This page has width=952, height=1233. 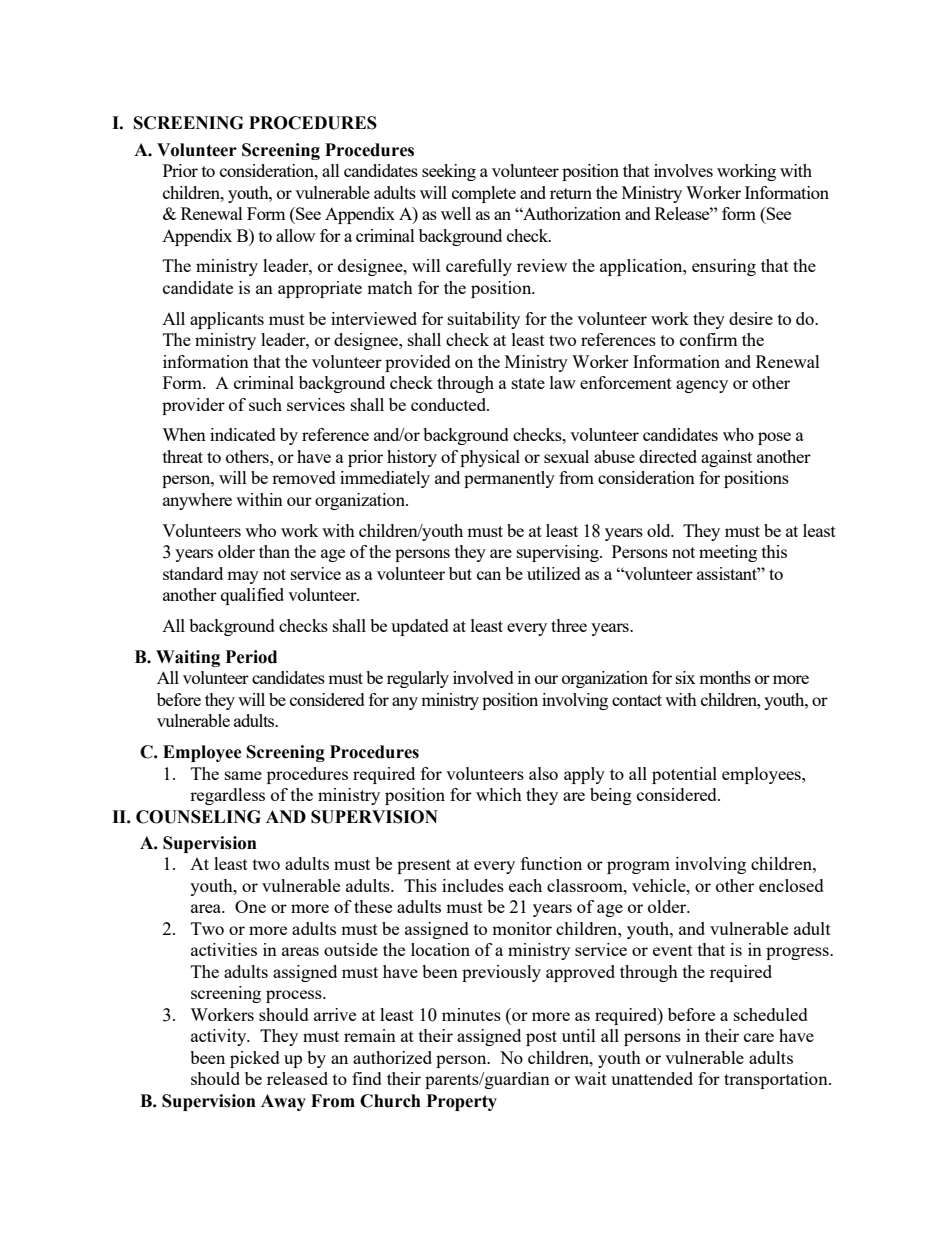 I want to click on involved, so click(x=483, y=677).
